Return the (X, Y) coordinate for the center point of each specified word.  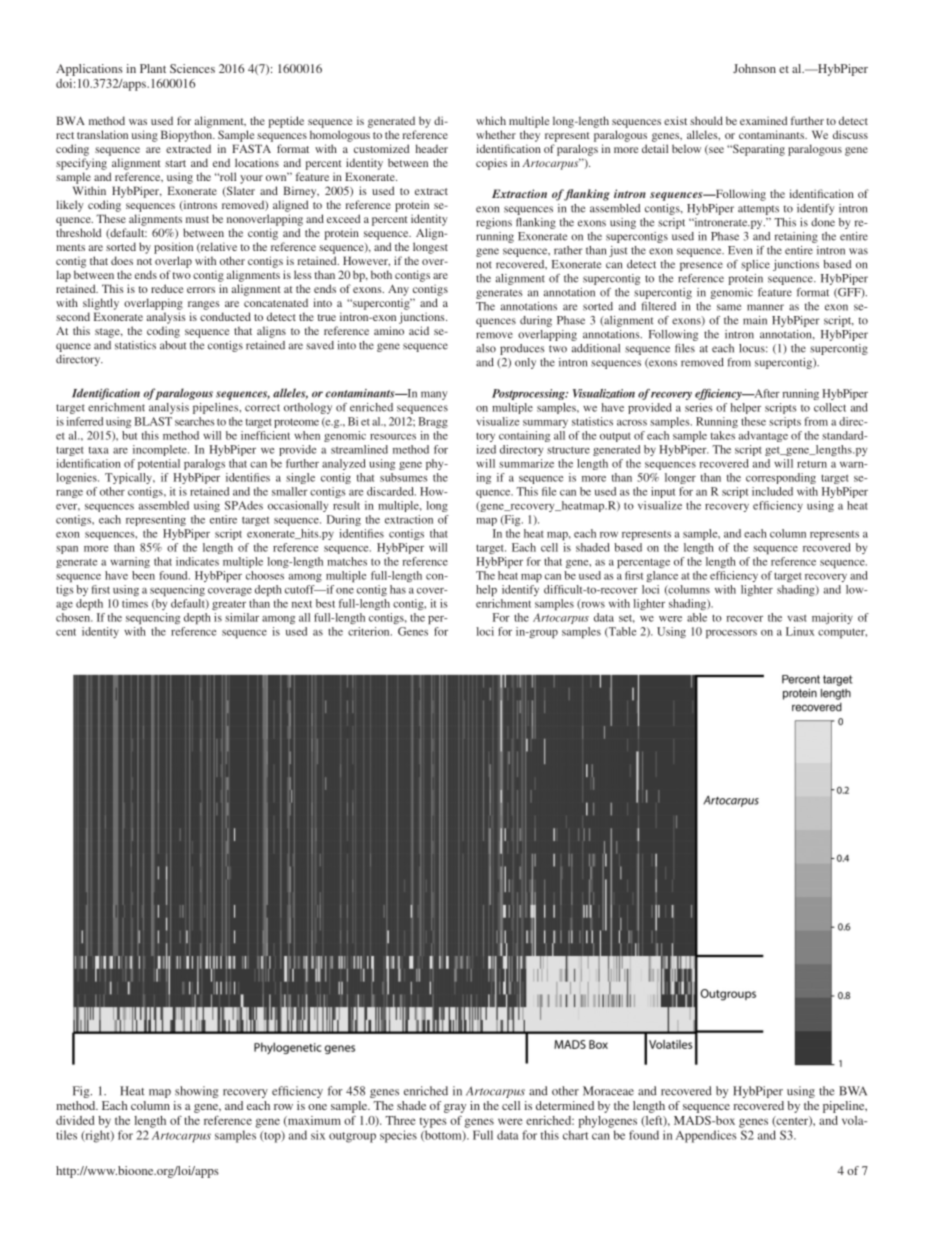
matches (347, 561)
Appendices (706, 1136)
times (135, 603)
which (491, 120)
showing (196, 1092)
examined (763, 120)
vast (797, 618)
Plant (153, 68)
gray (455, 1108)
